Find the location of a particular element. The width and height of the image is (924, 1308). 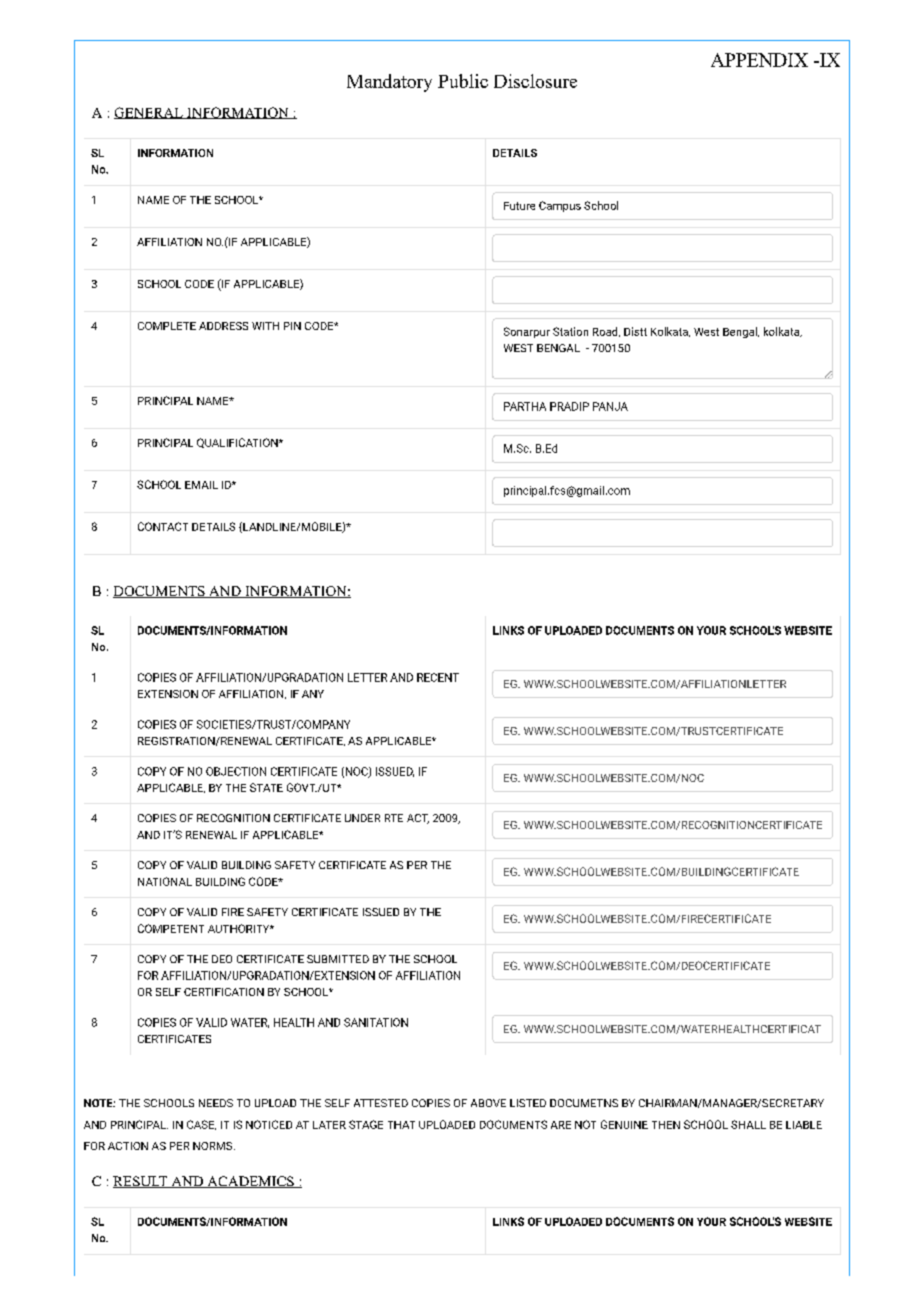

QUALIFICATION is located at coordinates (238, 443).
